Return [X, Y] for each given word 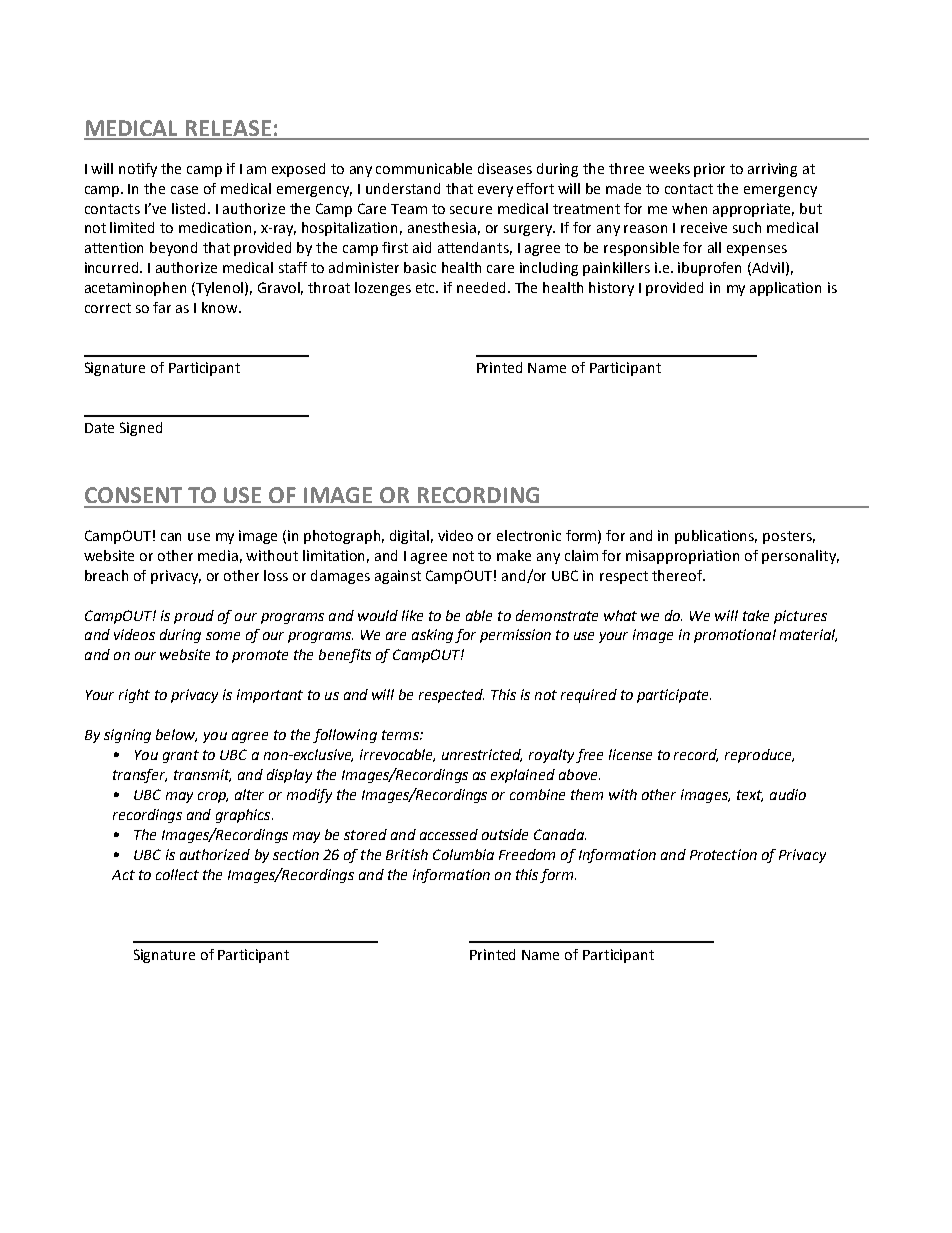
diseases [505, 168]
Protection [723, 854]
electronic [529, 535]
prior [709, 170]
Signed [141, 429]
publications [716, 537]
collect [177, 874]
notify [138, 170]
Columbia [463, 854]
